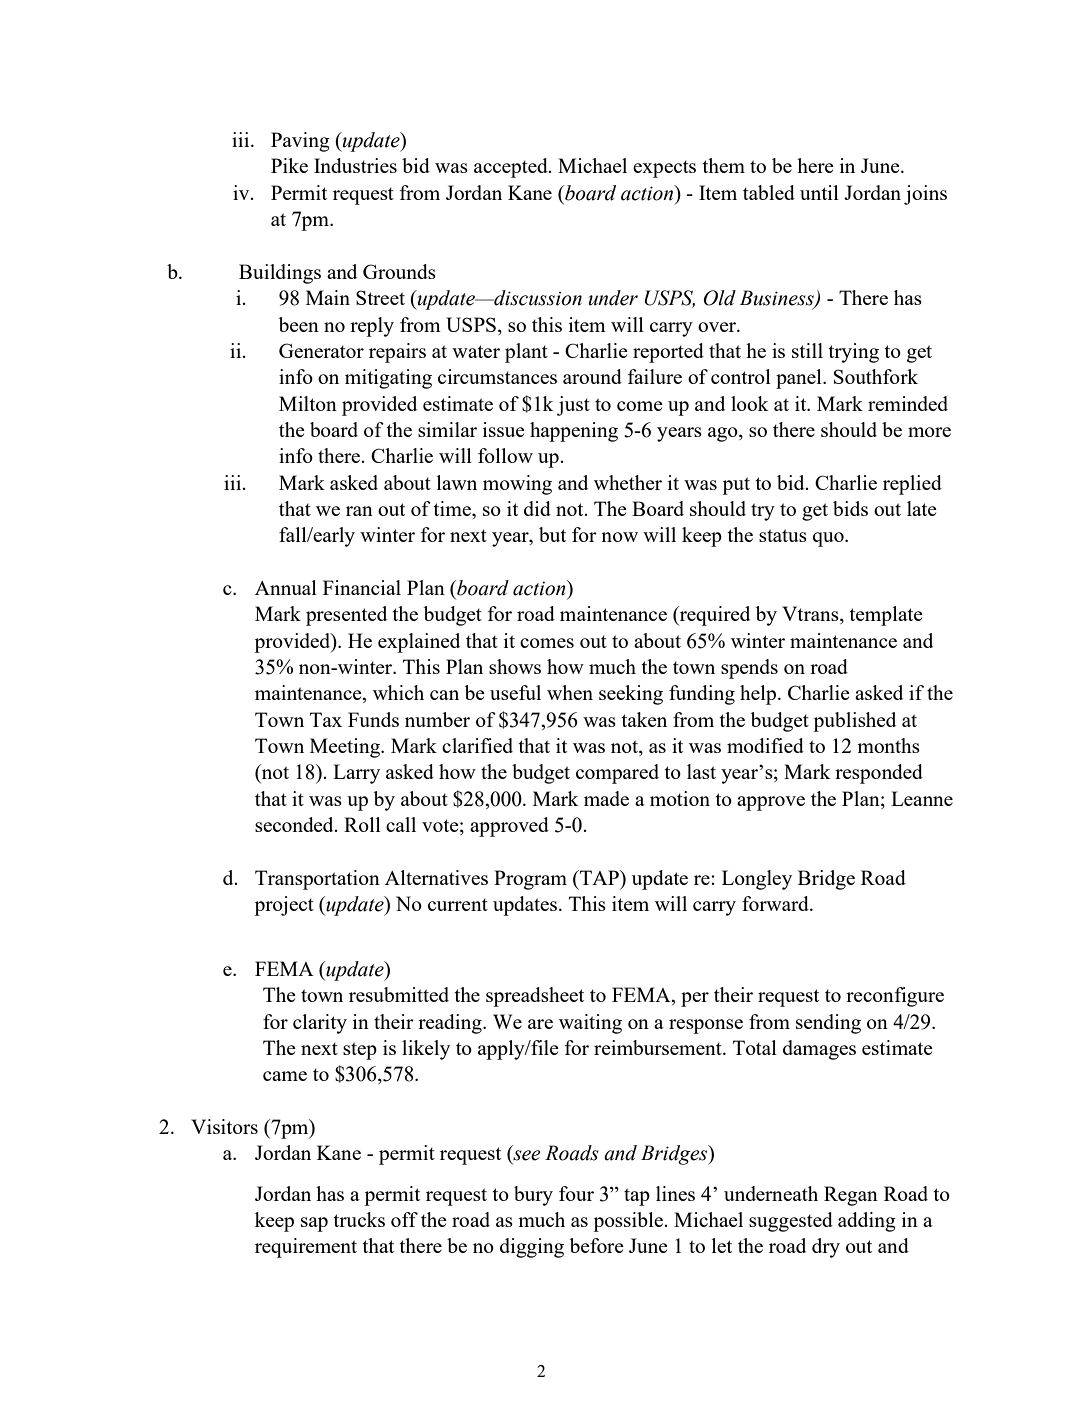 This screenshot has width=1083, height=1401. Describe the element at coordinates (326, 719) in the screenshot. I see `Tax` at that location.
